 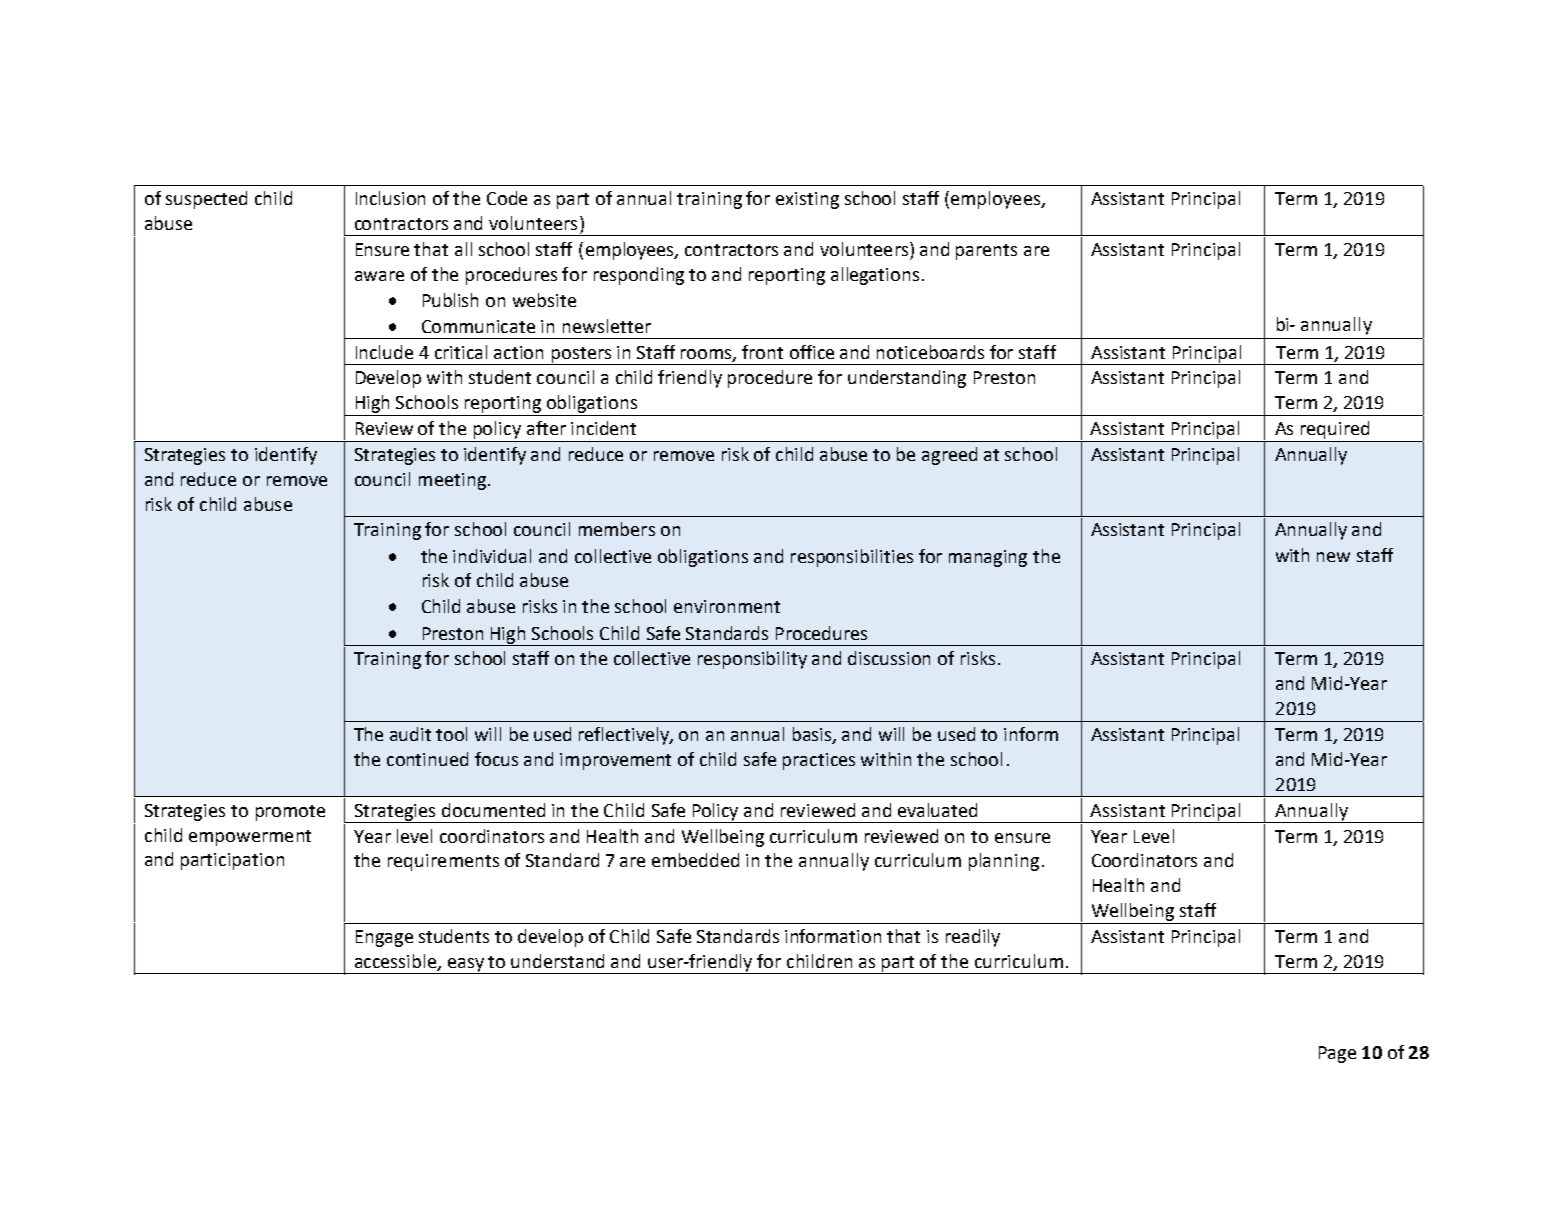 What do you see at coordinates (427, 759) in the page?
I see `continued` at bounding box center [427, 759].
